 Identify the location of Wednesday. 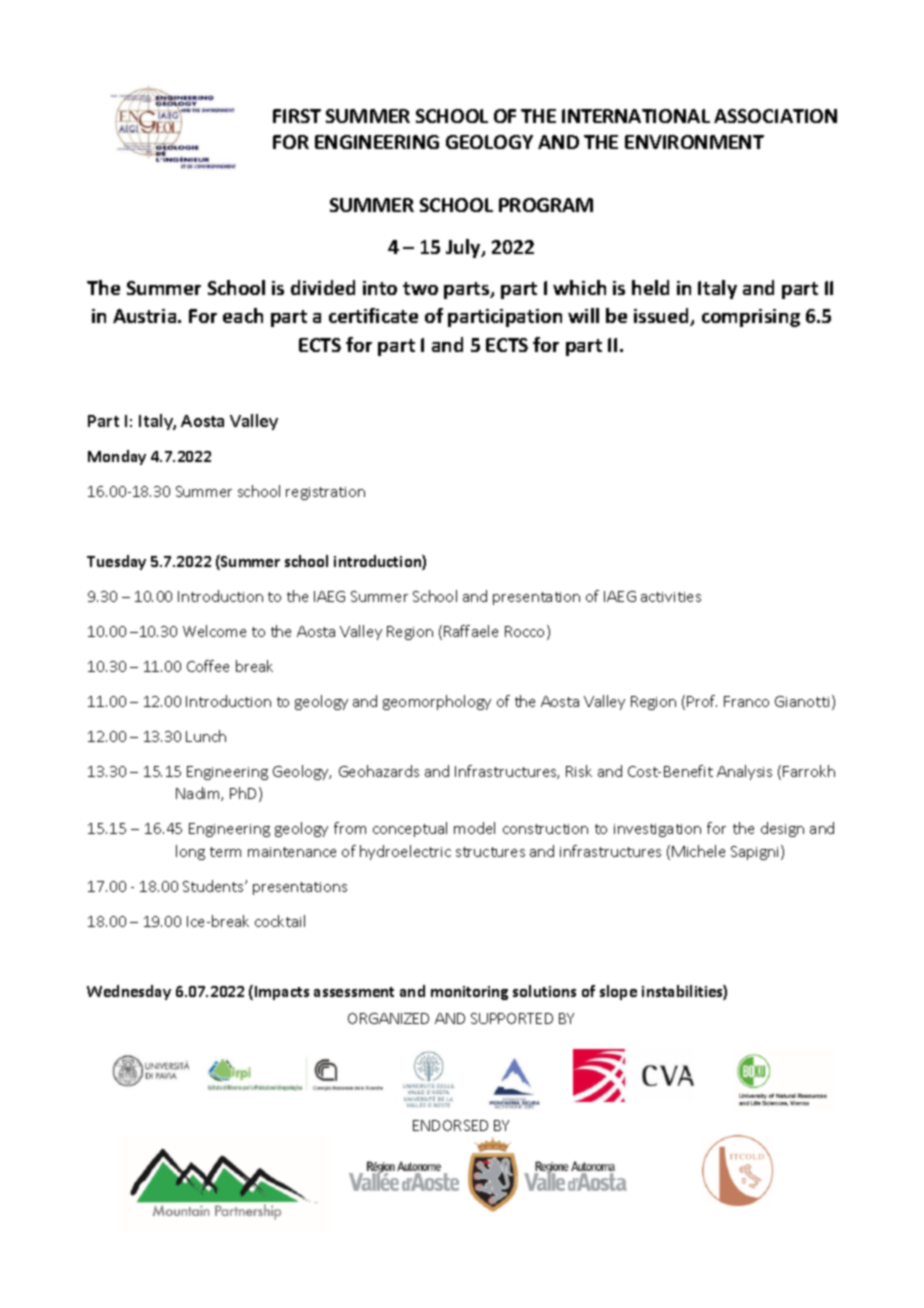
(129, 992).
